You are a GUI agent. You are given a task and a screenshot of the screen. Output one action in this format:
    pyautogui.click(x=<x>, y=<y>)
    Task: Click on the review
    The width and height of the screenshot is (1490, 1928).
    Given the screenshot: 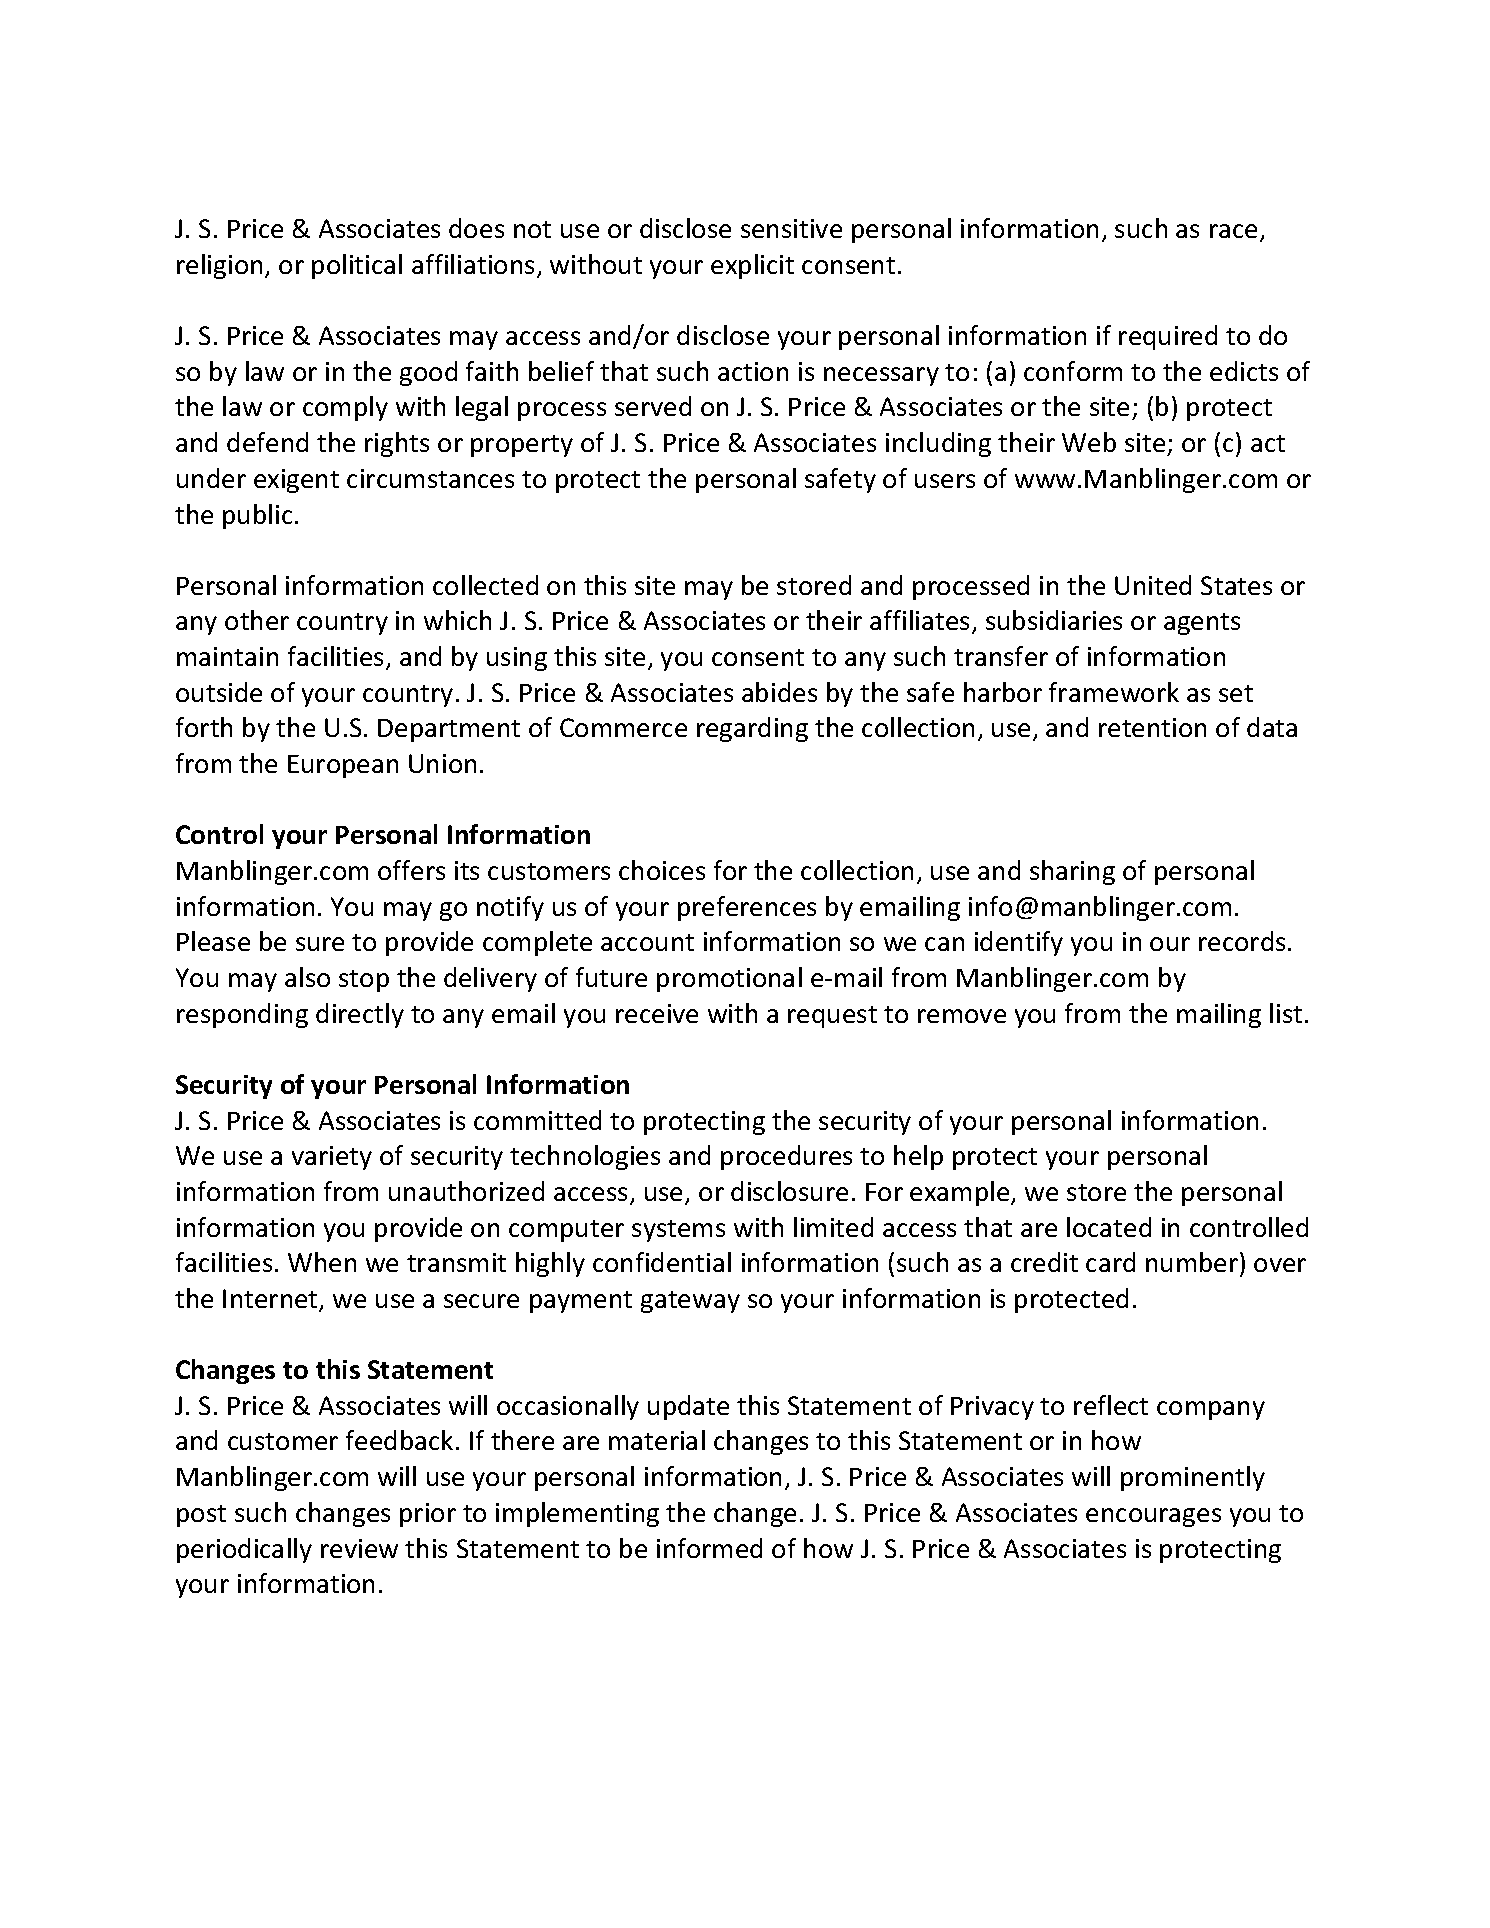 What is the action you would take?
    pyautogui.click(x=359, y=1548)
